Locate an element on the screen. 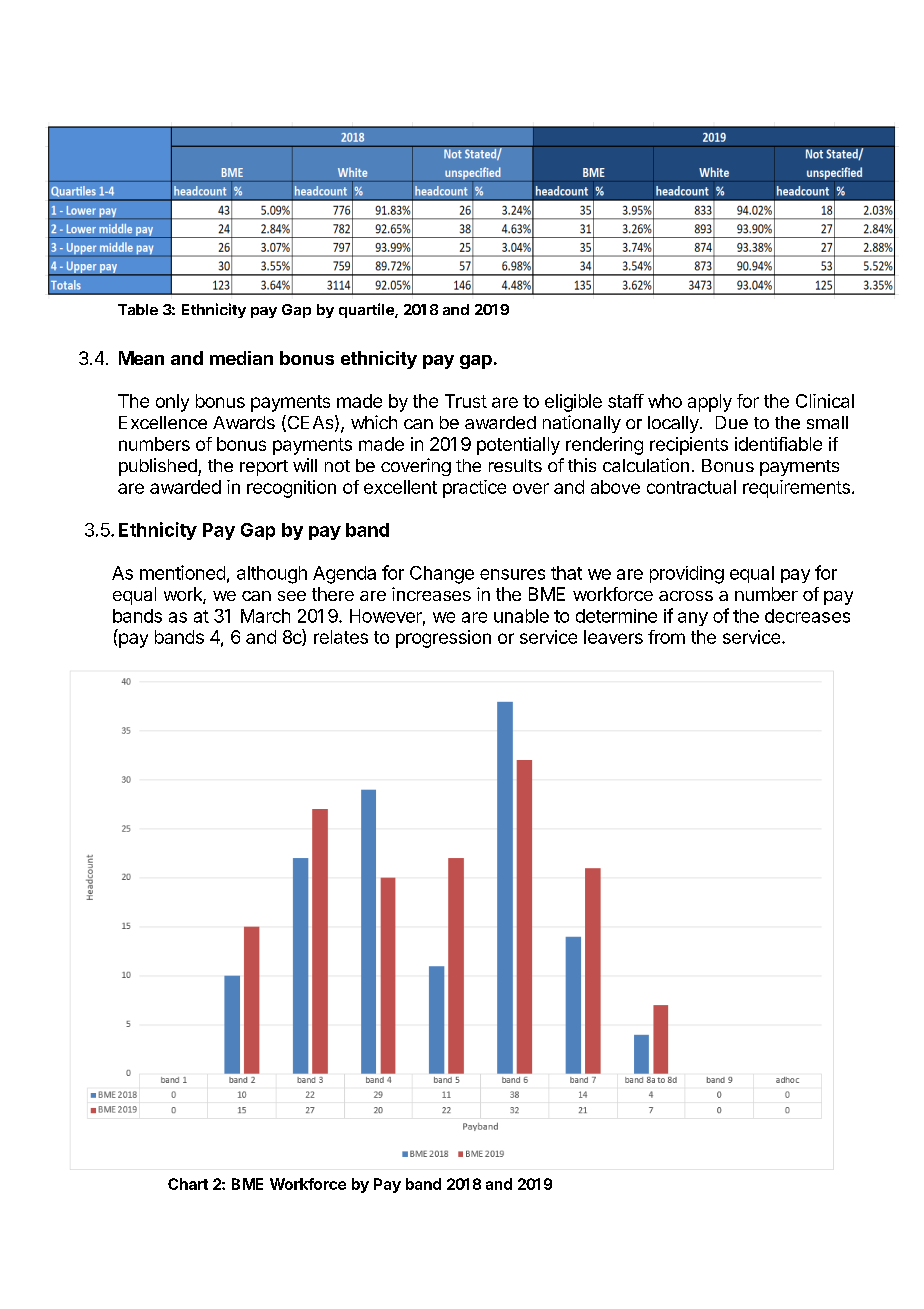  unable is located at coordinates (521, 616).
